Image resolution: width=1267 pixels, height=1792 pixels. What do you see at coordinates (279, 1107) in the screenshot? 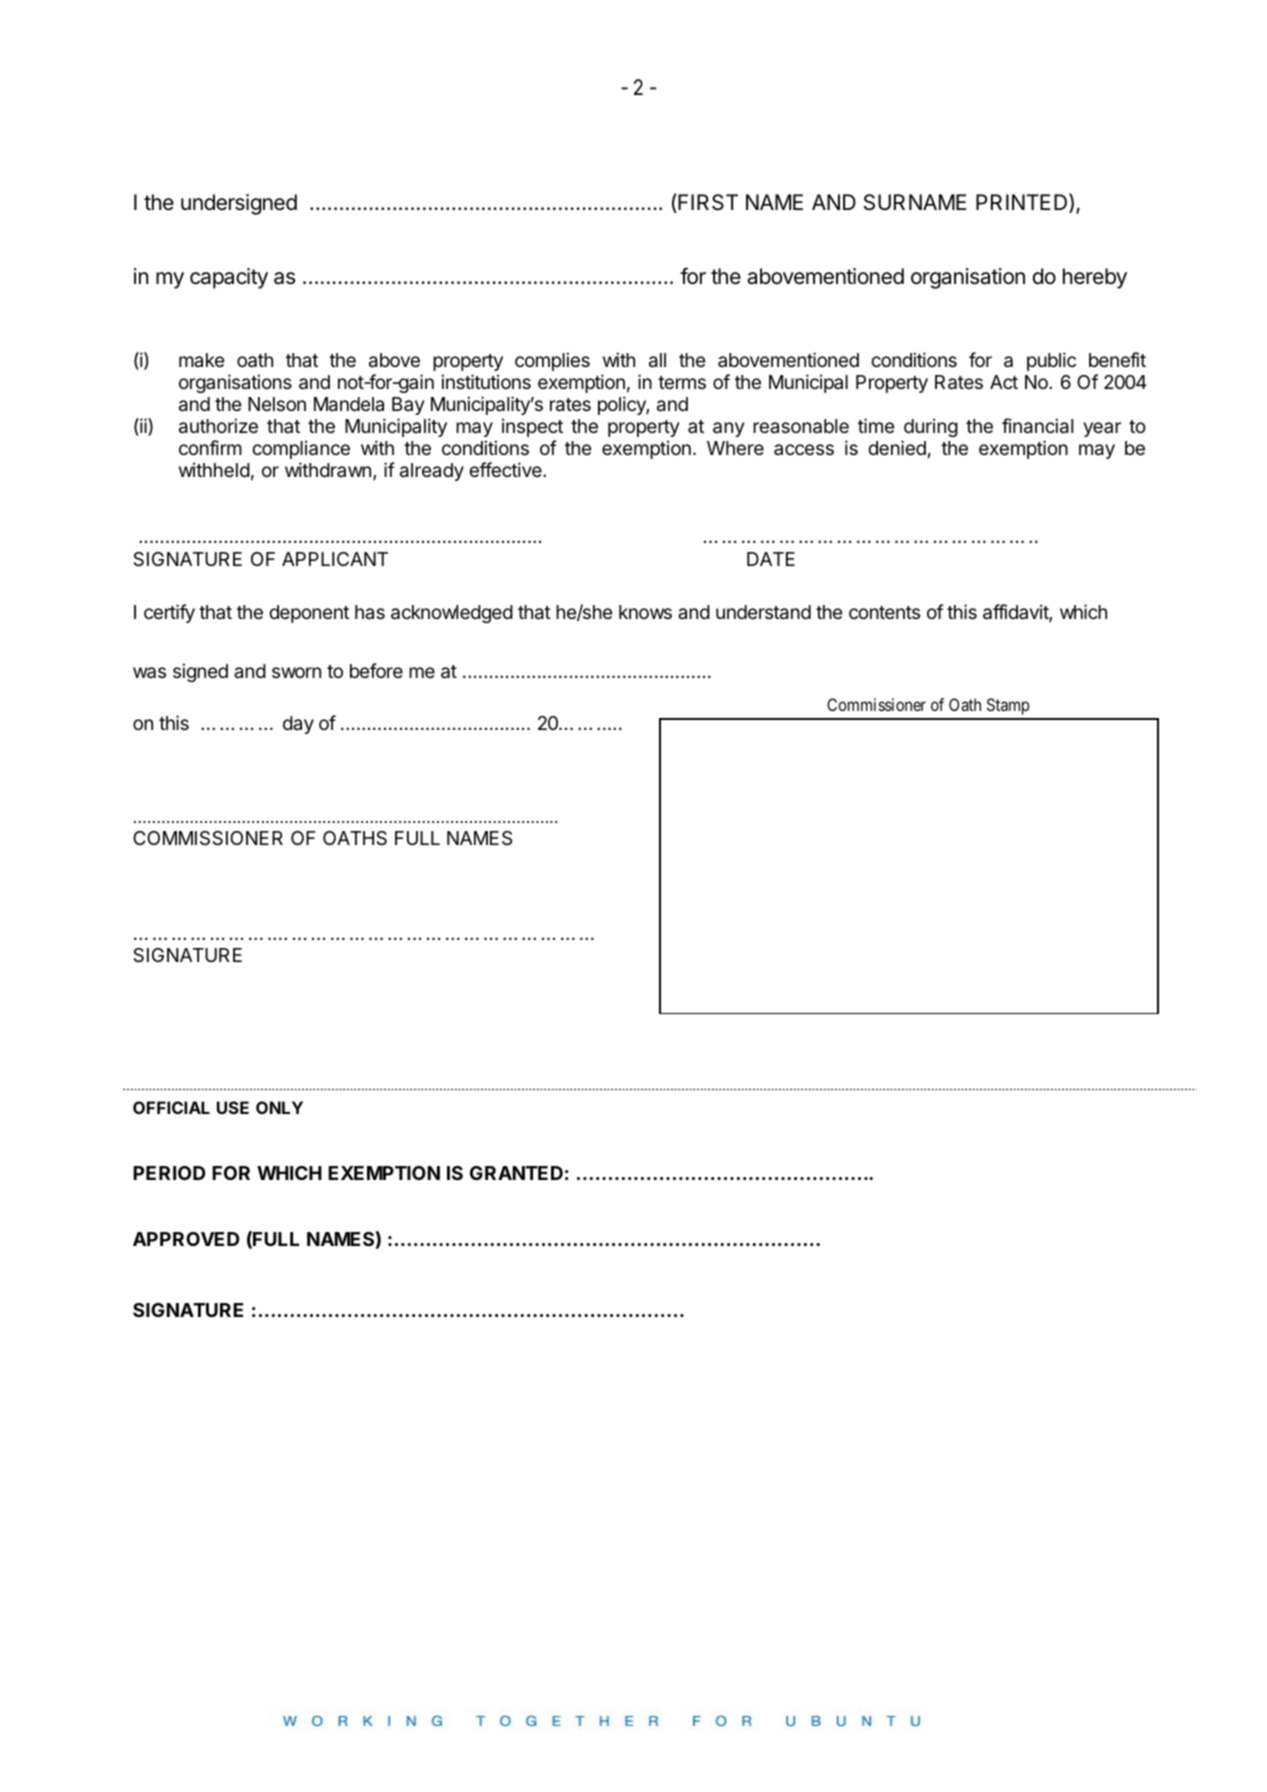
I see `ONLY` at bounding box center [279, 1107].
